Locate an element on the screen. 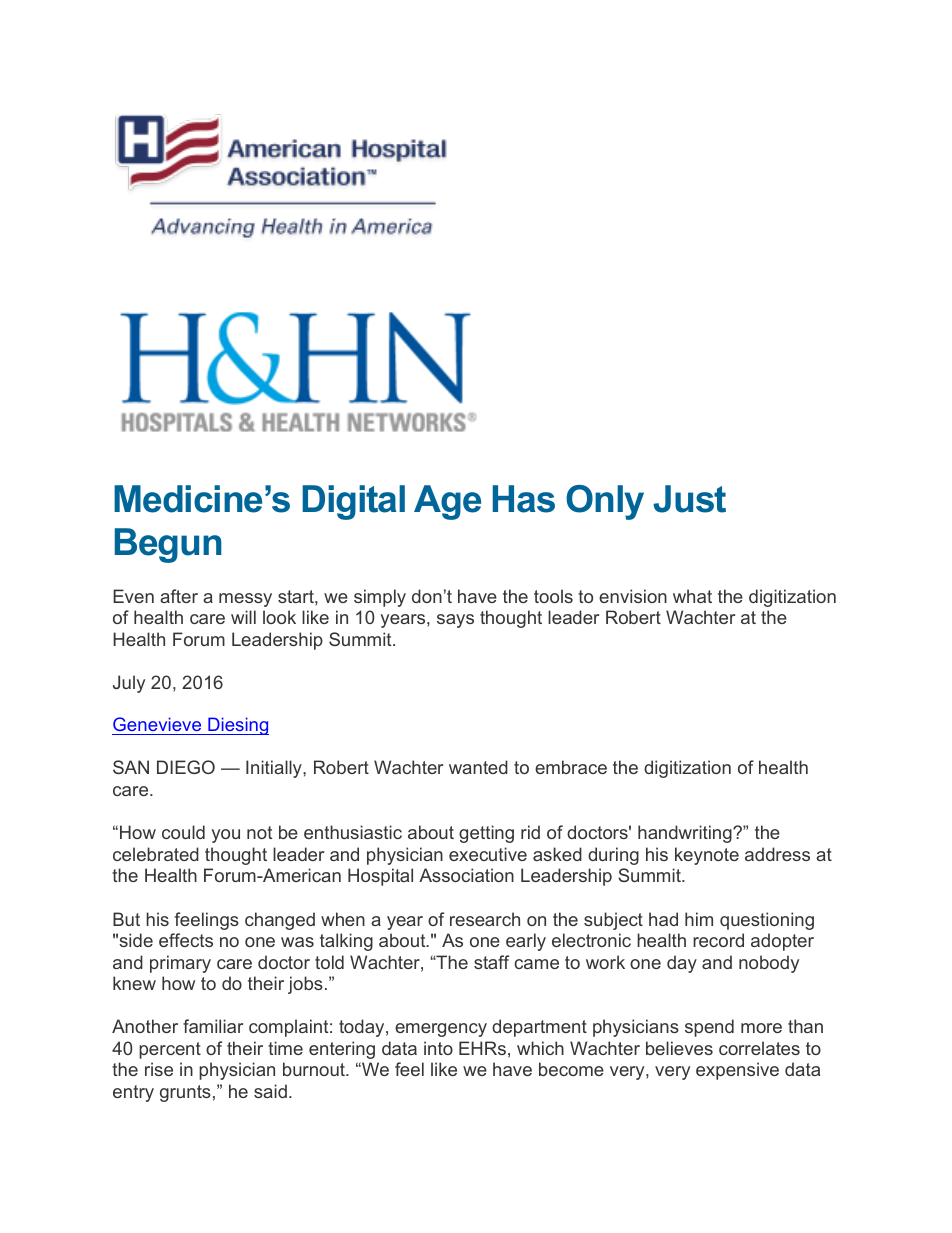 The height and width of the screenshot is (1233, 952). Begun is located at coordinates (168, 545).
